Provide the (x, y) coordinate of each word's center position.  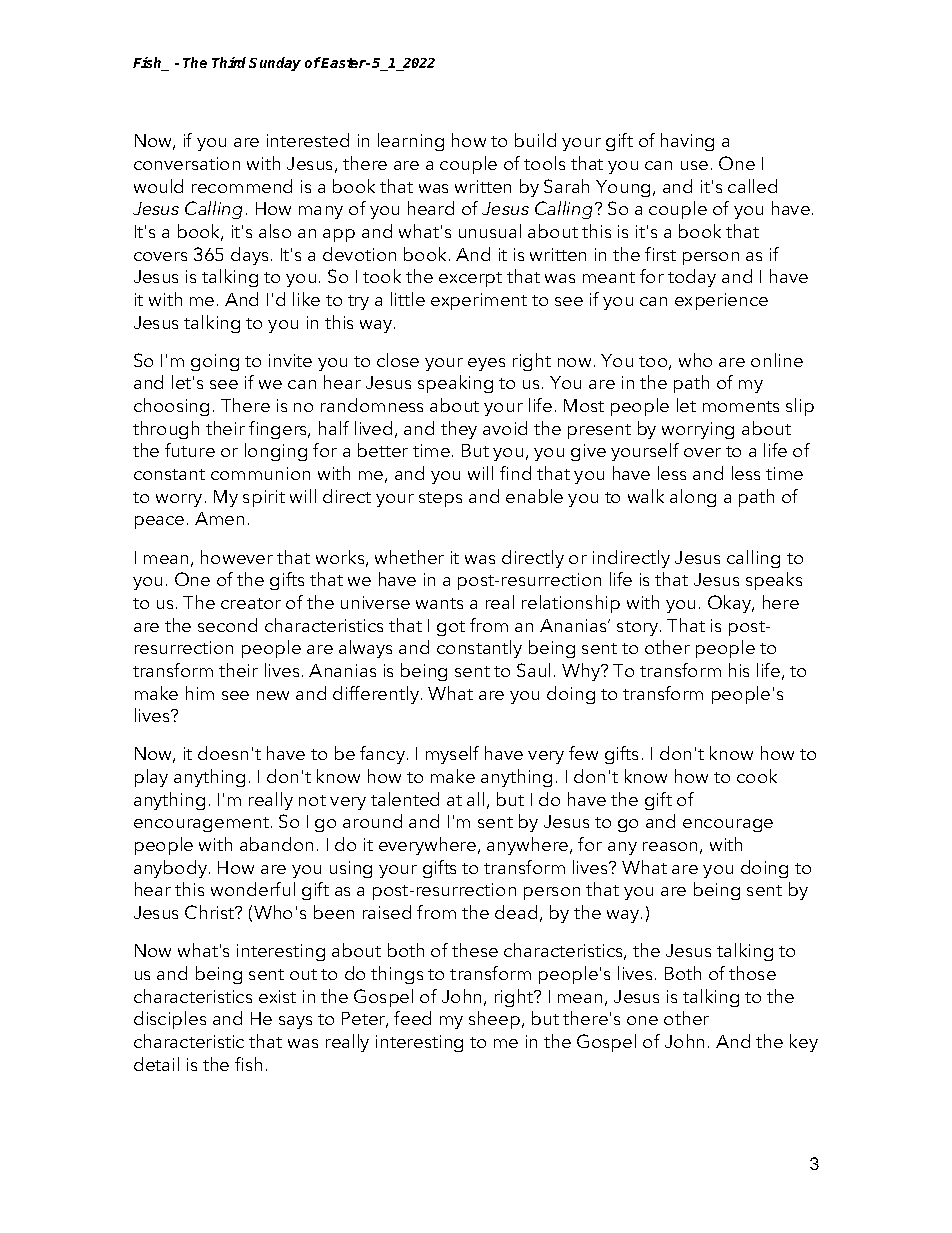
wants (439, 603)
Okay (731, 604)
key (804, 1043)
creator (251, 603)
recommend (242, 186)
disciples (170, 1020)
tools (544, 163)
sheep (494, 1020)
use (694, 165)
